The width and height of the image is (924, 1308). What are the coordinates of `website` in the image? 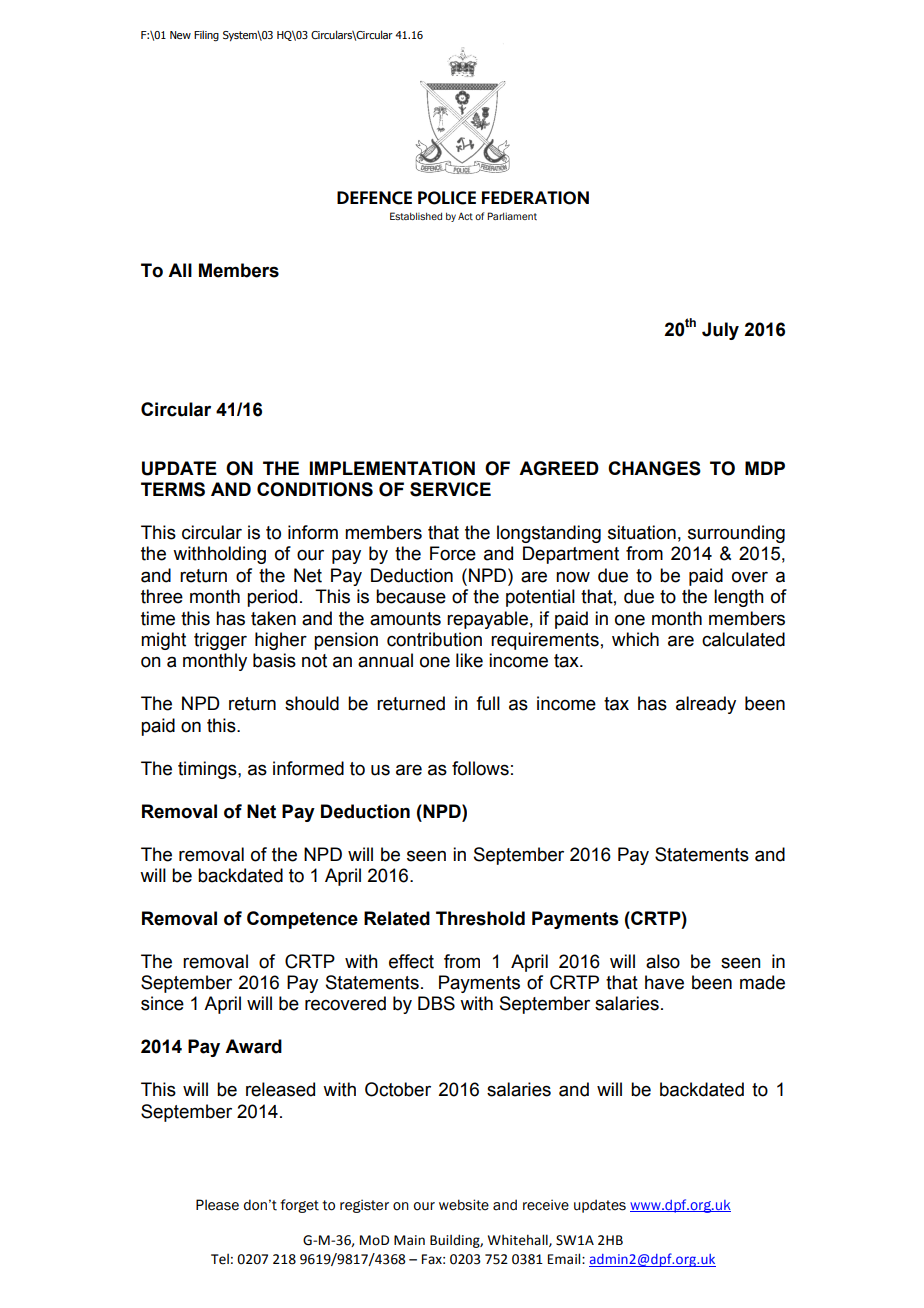 It's located at (464, 1205).
